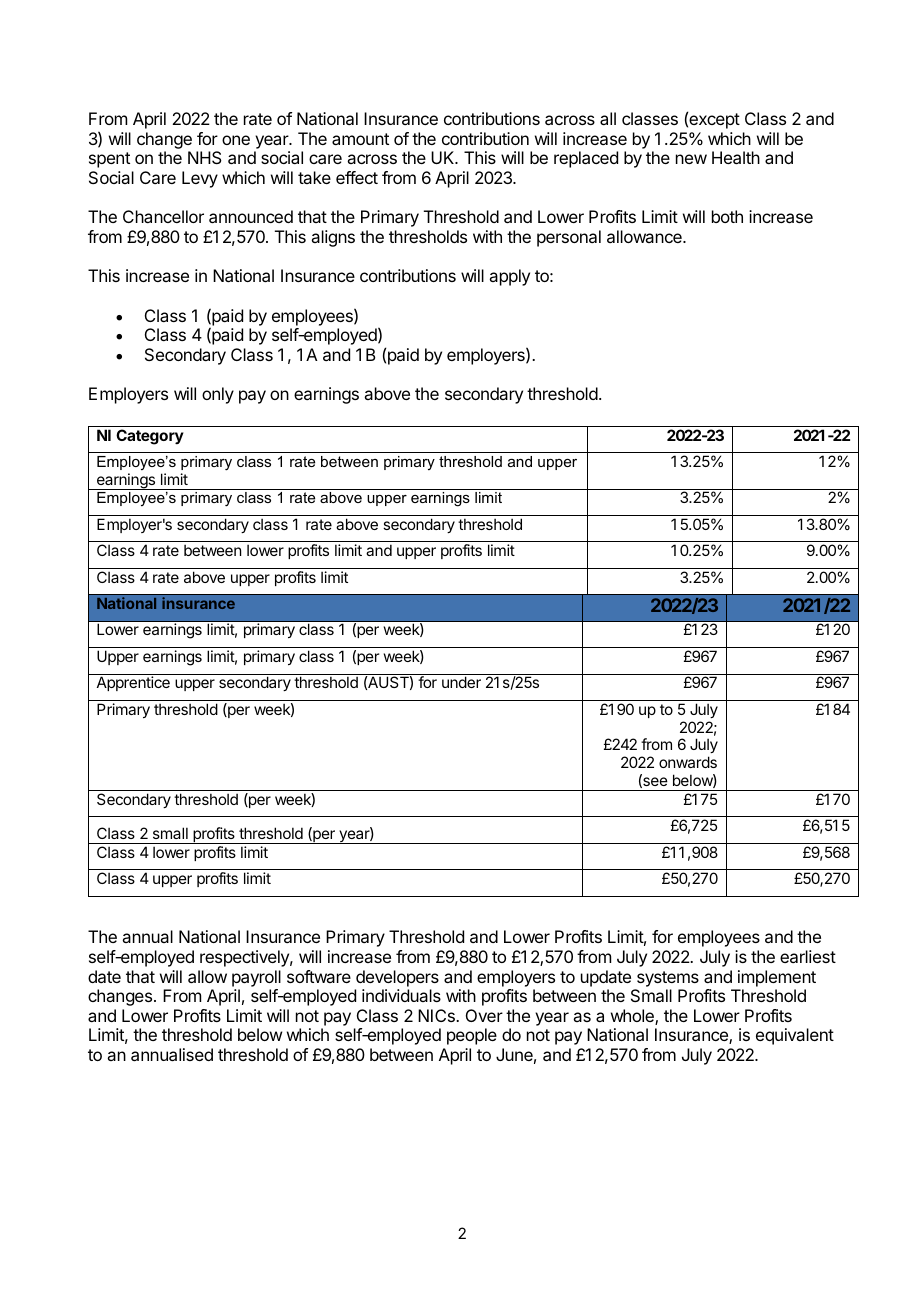 Image resolution: width=924 pixels, height=1308 pixels. Describe the element at coordinates (484, 1015) in the screenshot. I see `Over` at that location.
